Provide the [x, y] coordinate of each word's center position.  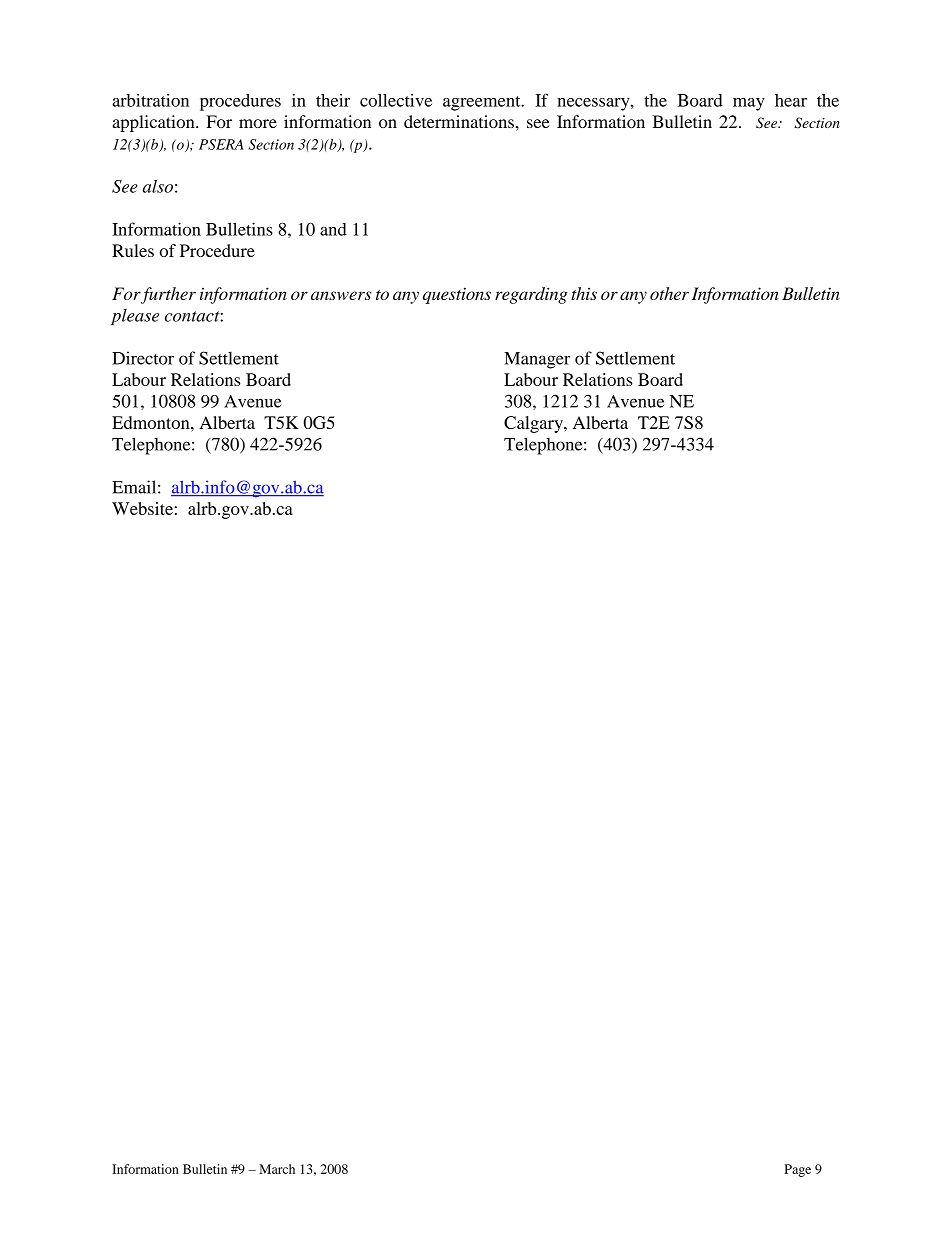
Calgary [534, 424]
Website [142, 508]
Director [143, 358]
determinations [460, 121]
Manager [537, 360]
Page [797, 1170]
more [258, 123]
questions [457, 295]
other [669, 293]
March [277, 1169]
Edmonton [152, 422]
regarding [531, 295]
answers [341, 295]
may [749, 104]
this [584, 293]
